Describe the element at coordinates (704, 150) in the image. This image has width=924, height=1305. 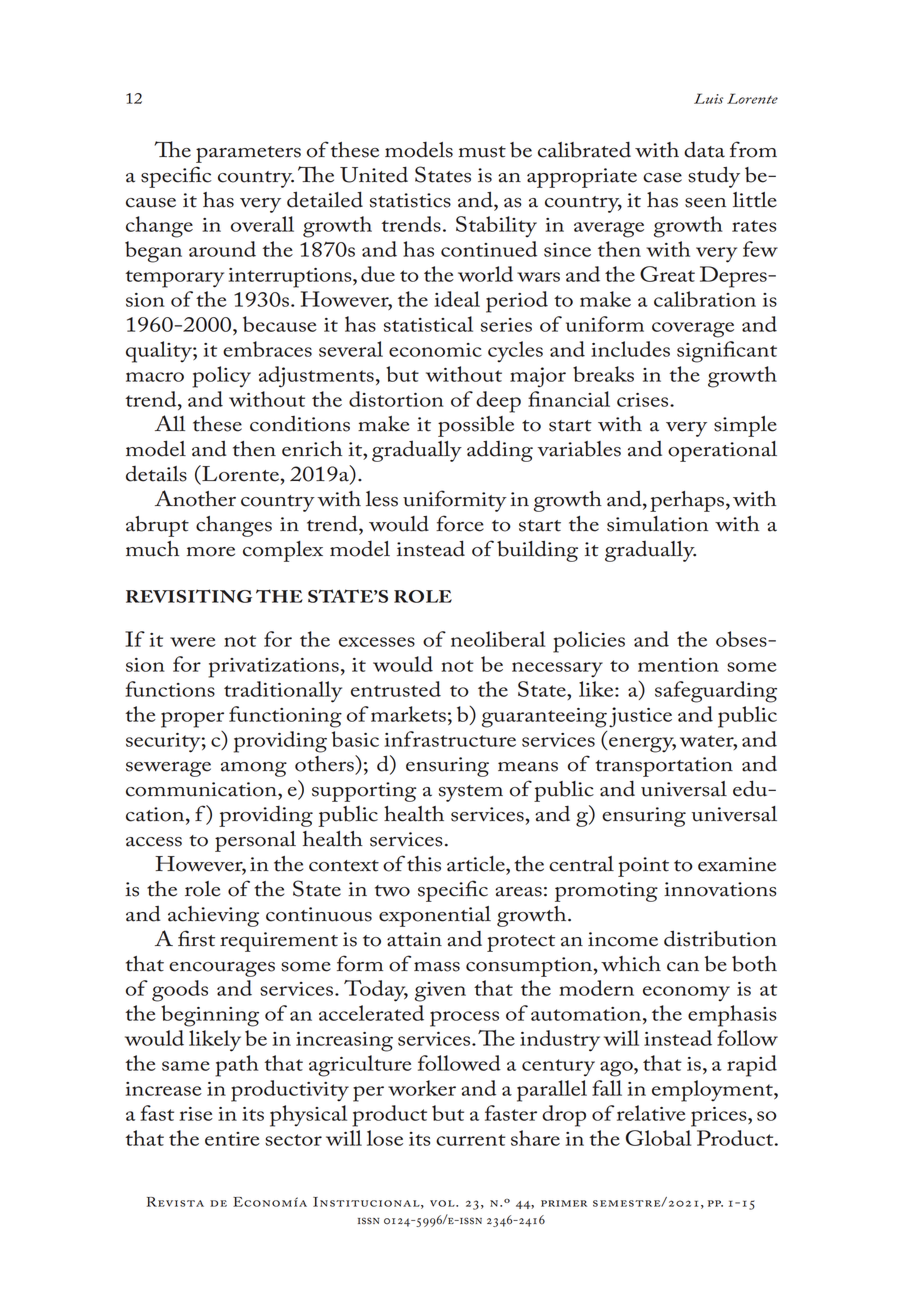
I see `data` at that location.
